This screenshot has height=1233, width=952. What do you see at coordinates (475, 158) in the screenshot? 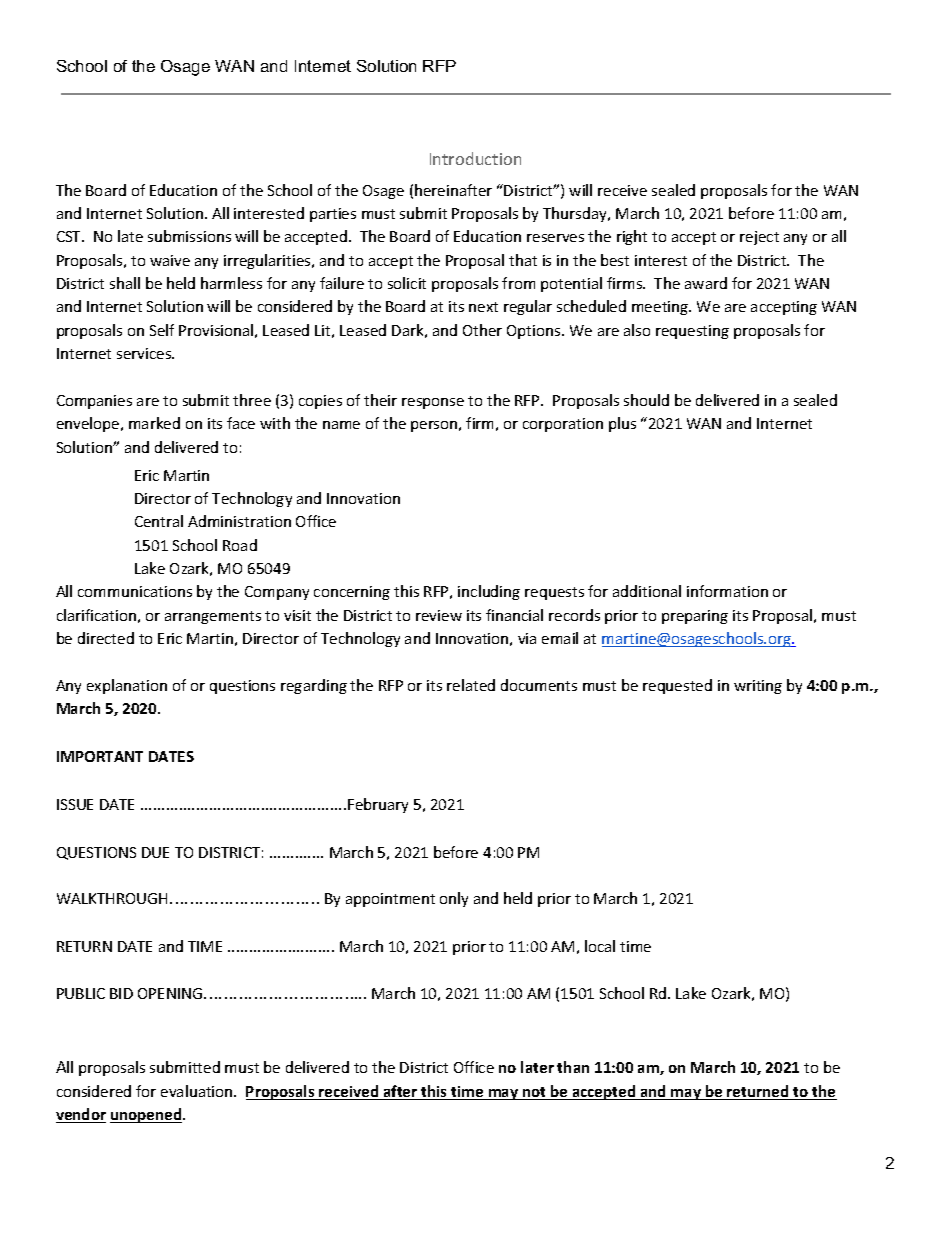
I see `Introduction` at bounding box center [475, 158].
